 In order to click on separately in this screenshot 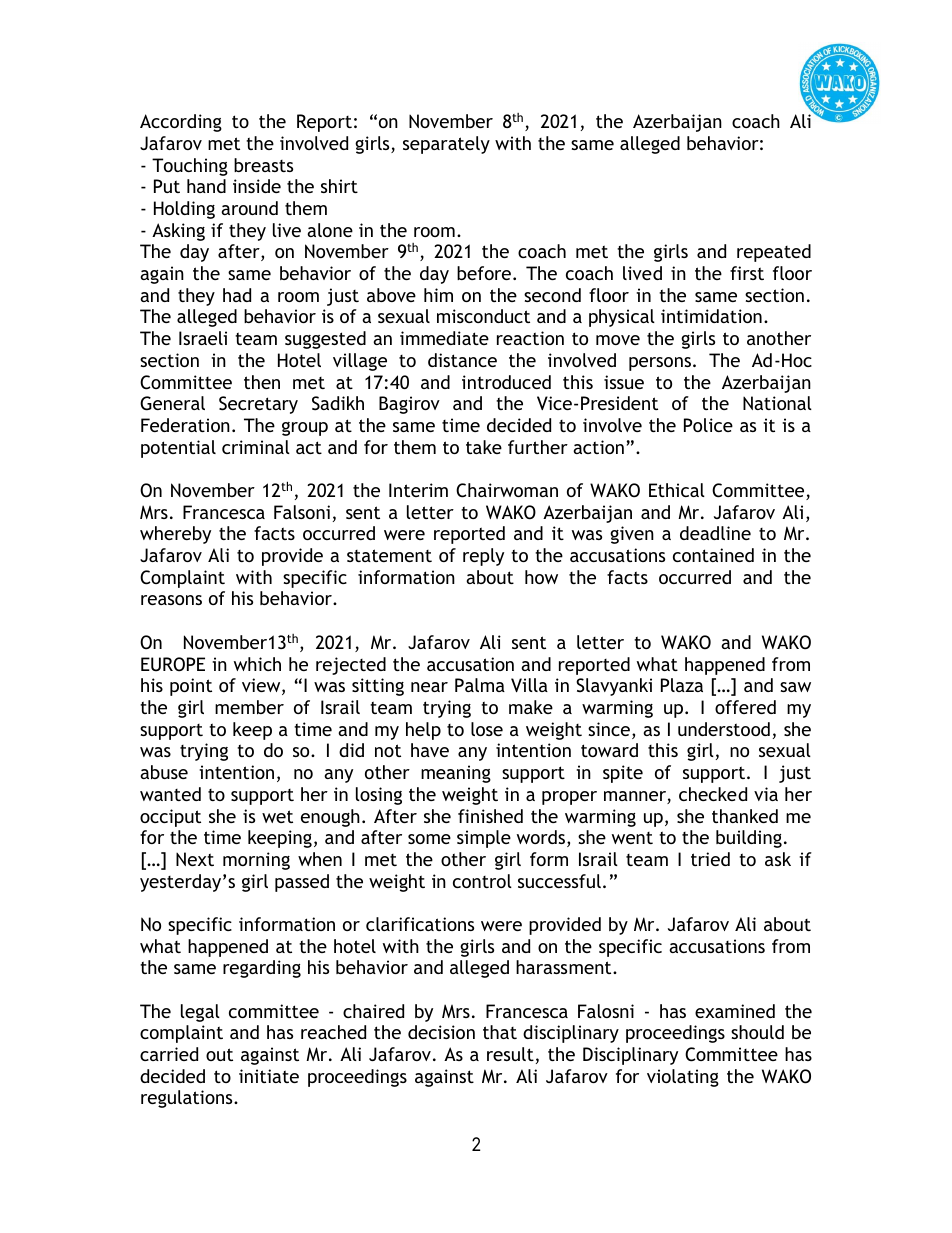, I will do `click(446, 145)`.
